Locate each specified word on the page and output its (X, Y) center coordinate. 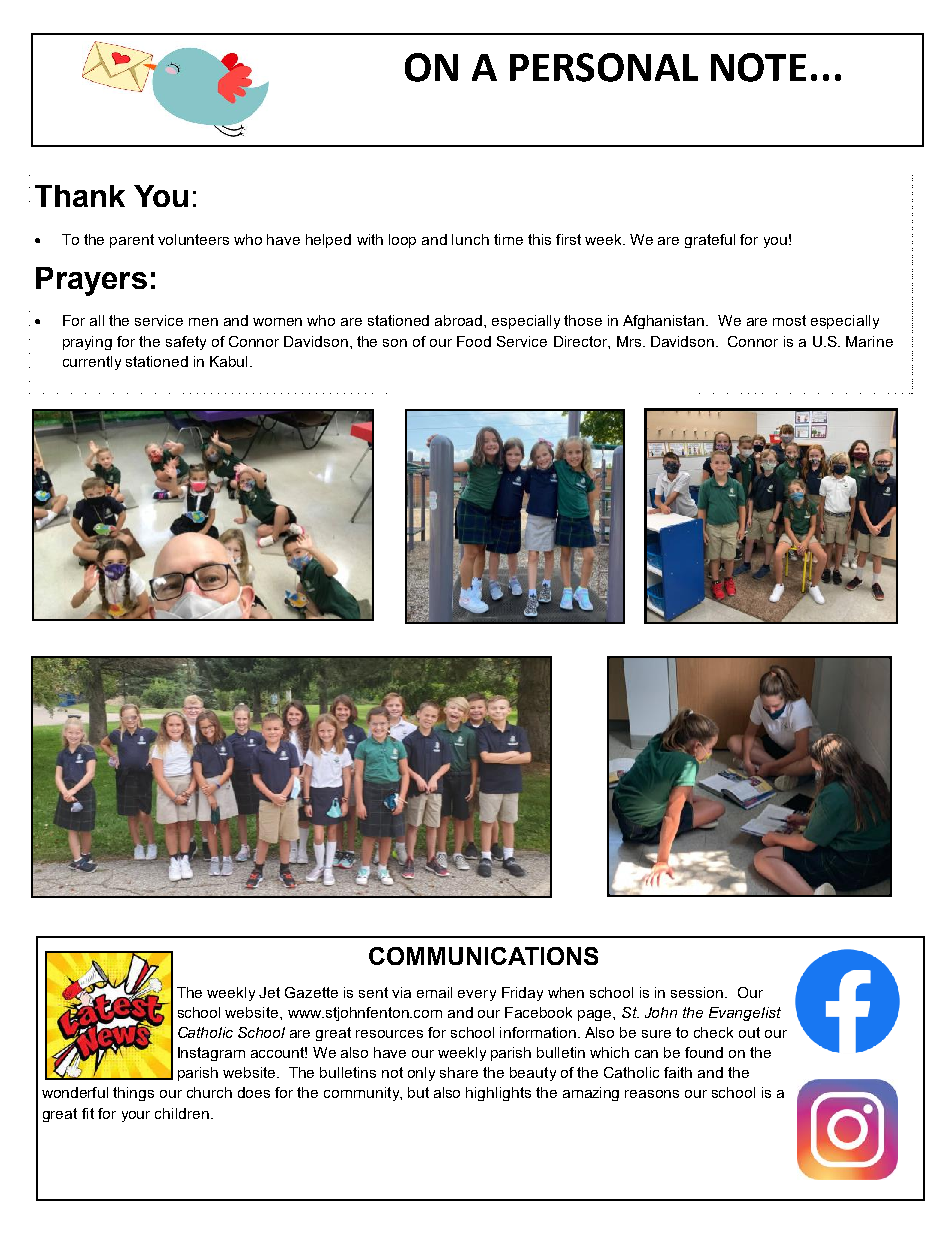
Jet (269, 992)
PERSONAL (604, 67)
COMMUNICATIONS (483, 956)
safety (186, 343)
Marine (869, 341)
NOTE (758, 67)
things (133, 1094)
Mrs (630, 341)
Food (474, 341)
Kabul (230, 361)
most (789, 320)
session (697, 992)
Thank (80, 196)
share (459, 1072)
